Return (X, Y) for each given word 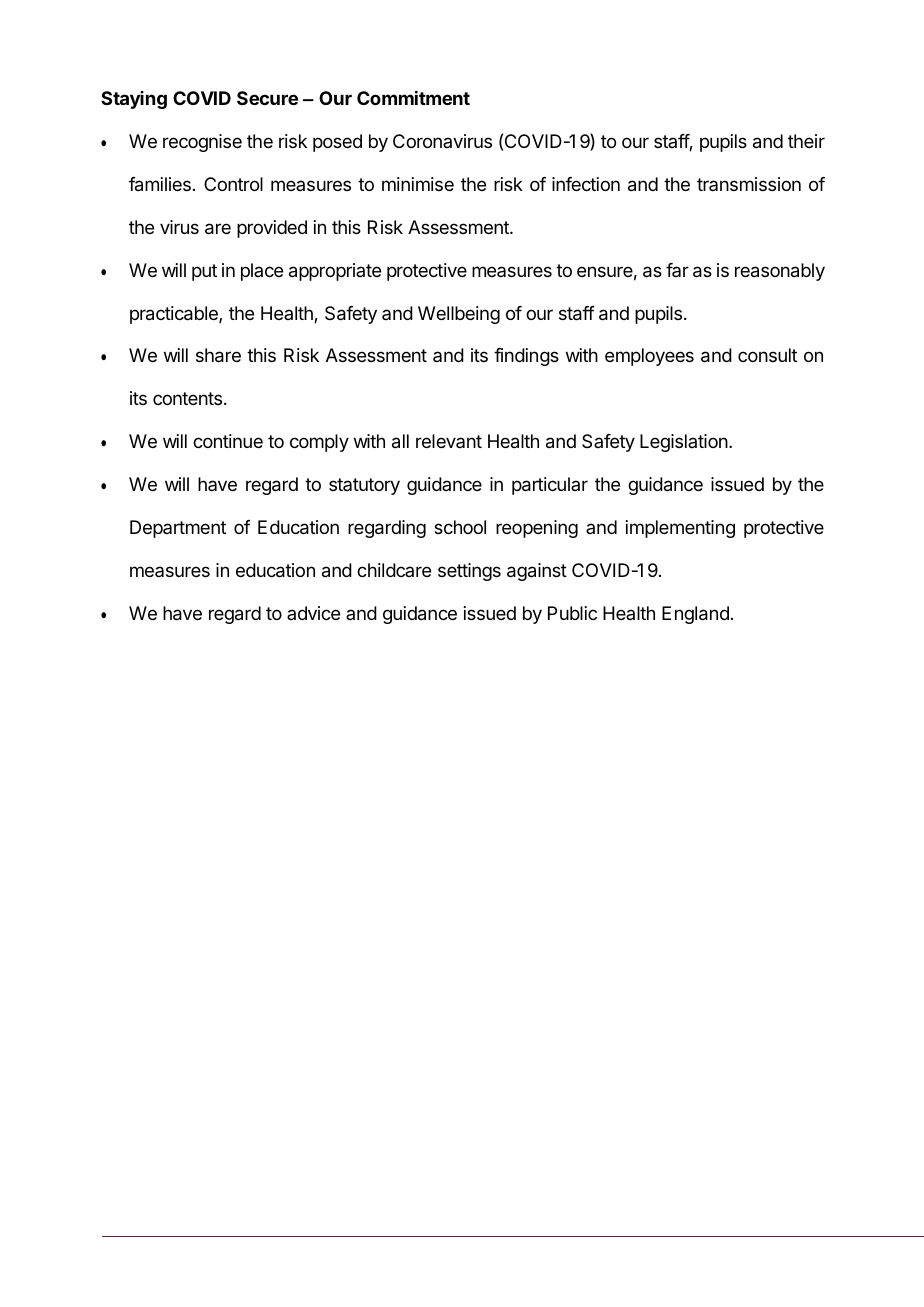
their (806, 141)
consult (767, 355)
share (218, 355)
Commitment (413, 98)
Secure (267, 98)
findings (526, 357)
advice (313, 613)
